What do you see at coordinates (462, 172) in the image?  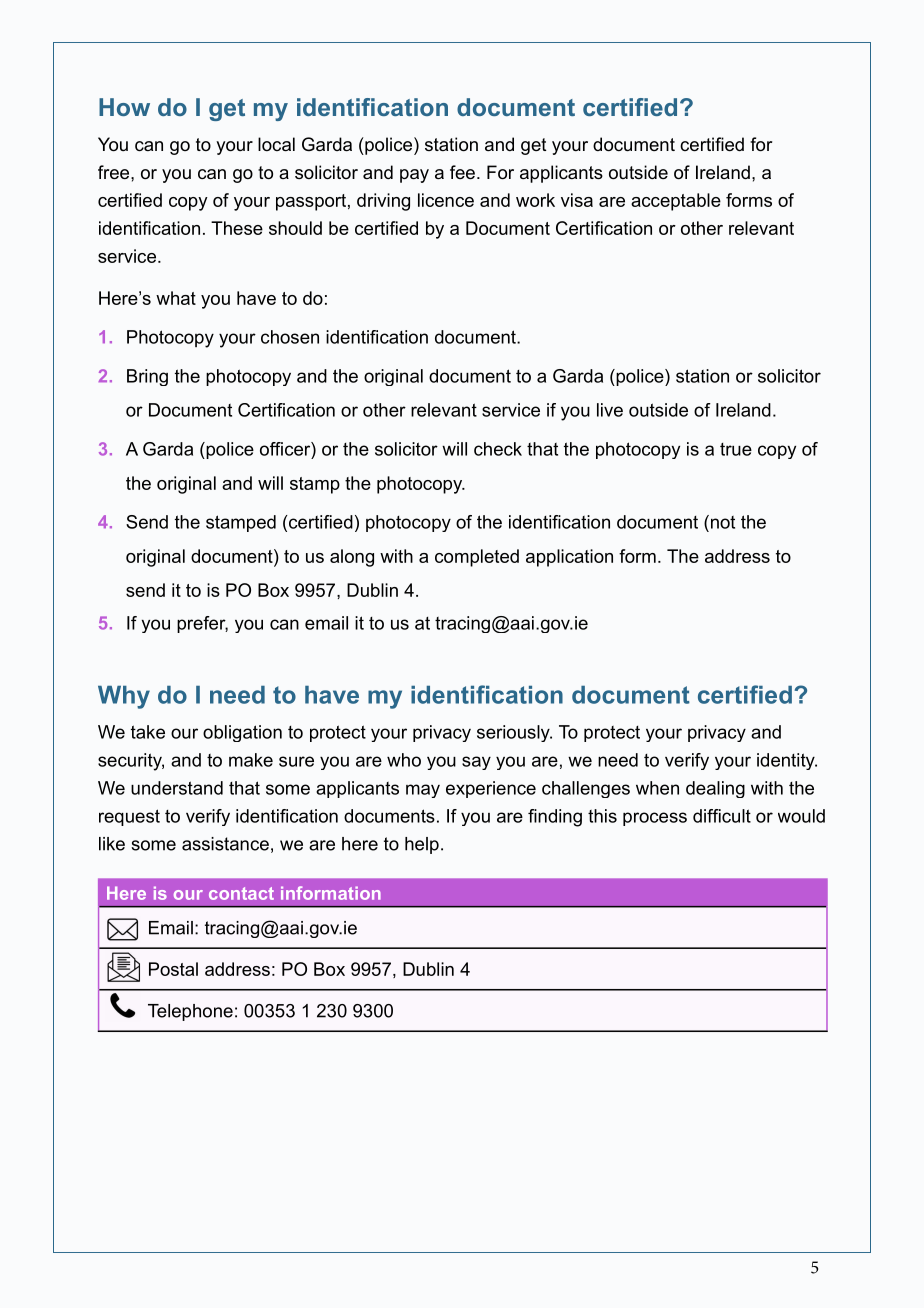 I see `fee` at bounding box center [462, 172].
